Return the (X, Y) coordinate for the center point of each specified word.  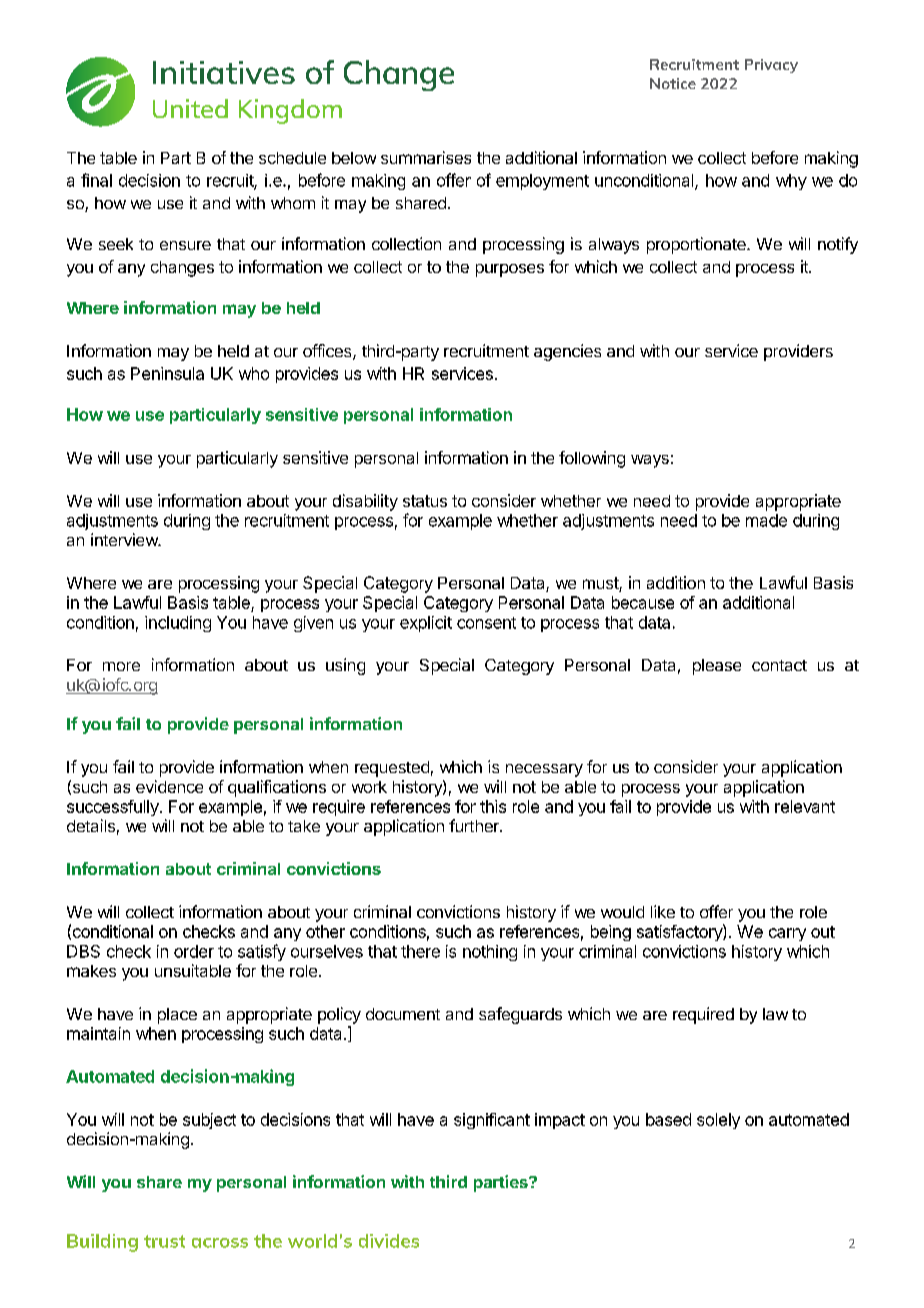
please (717, 667)
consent (486, 623)
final (96, 180)
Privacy (771, 66)
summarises (426, 157)
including (178, 624)
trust (164, 1241)
